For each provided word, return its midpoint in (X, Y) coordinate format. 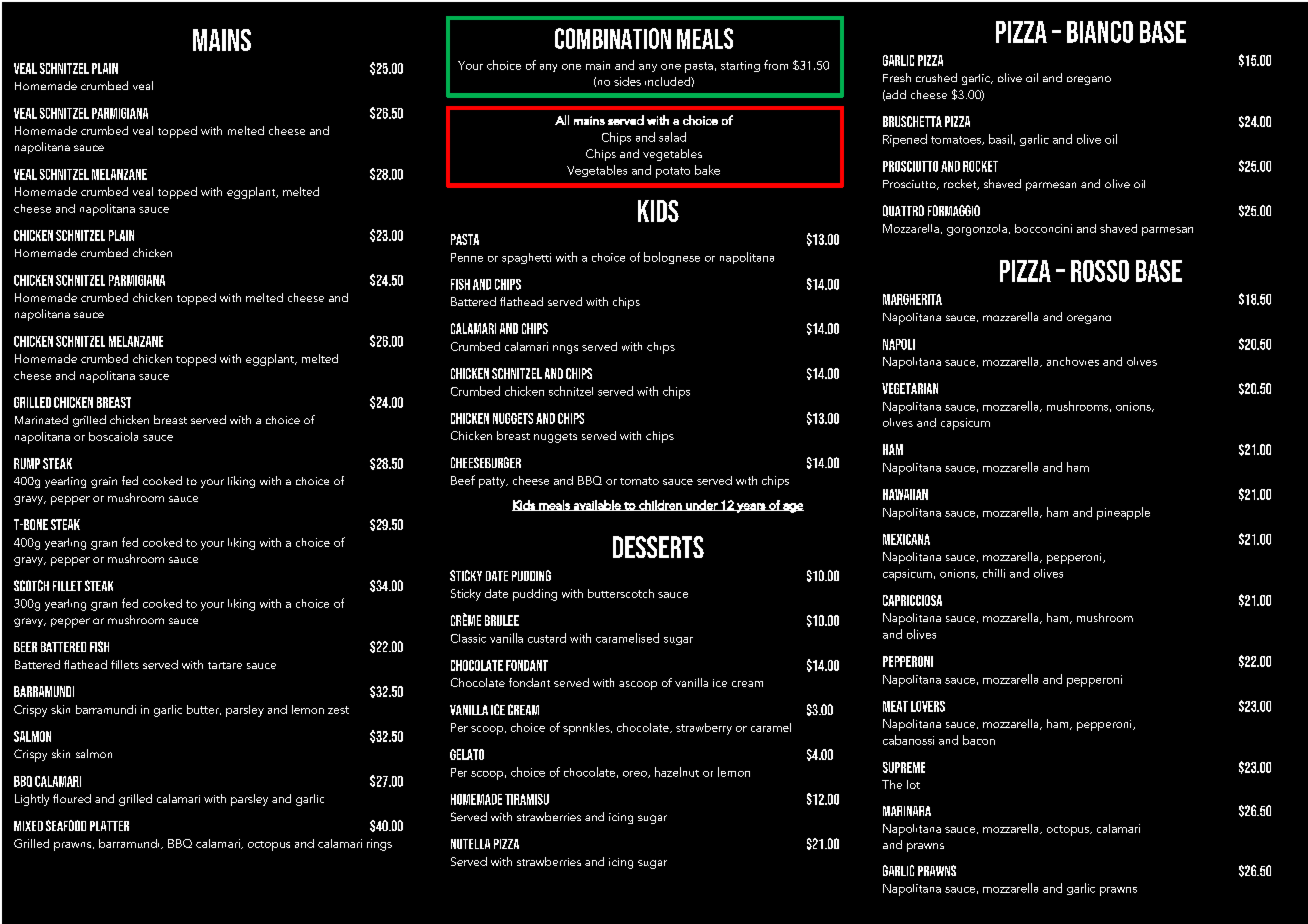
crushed (936, 77)
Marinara (907, 811)
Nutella (470, 844)
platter (109, 826)
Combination (613, 38)
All (562, 120)
